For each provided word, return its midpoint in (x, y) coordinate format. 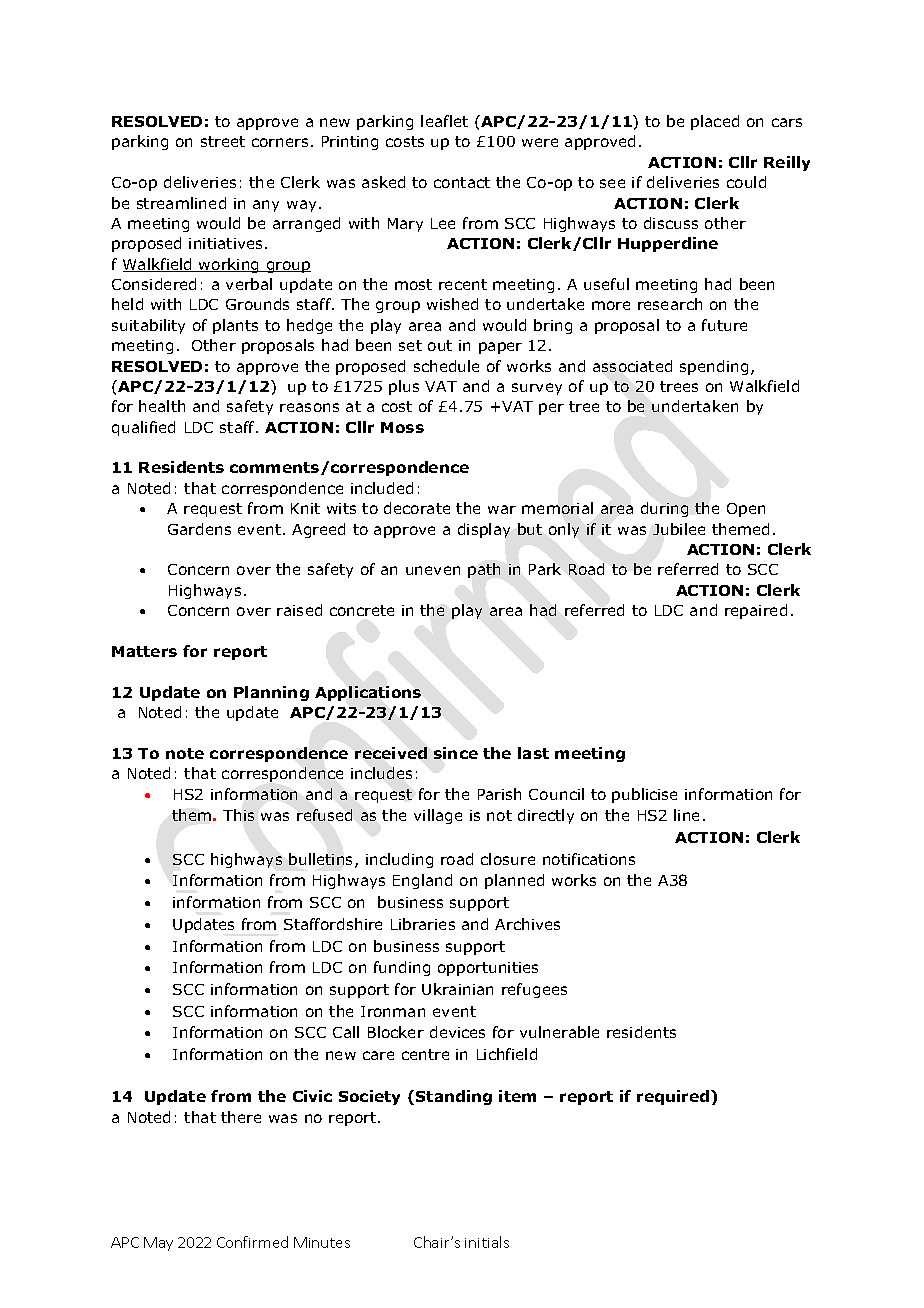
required (674, 1097)
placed (715, 122)
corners (280, 142)
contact (462, 182)
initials (487, 1242)
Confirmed (252, 1242)
